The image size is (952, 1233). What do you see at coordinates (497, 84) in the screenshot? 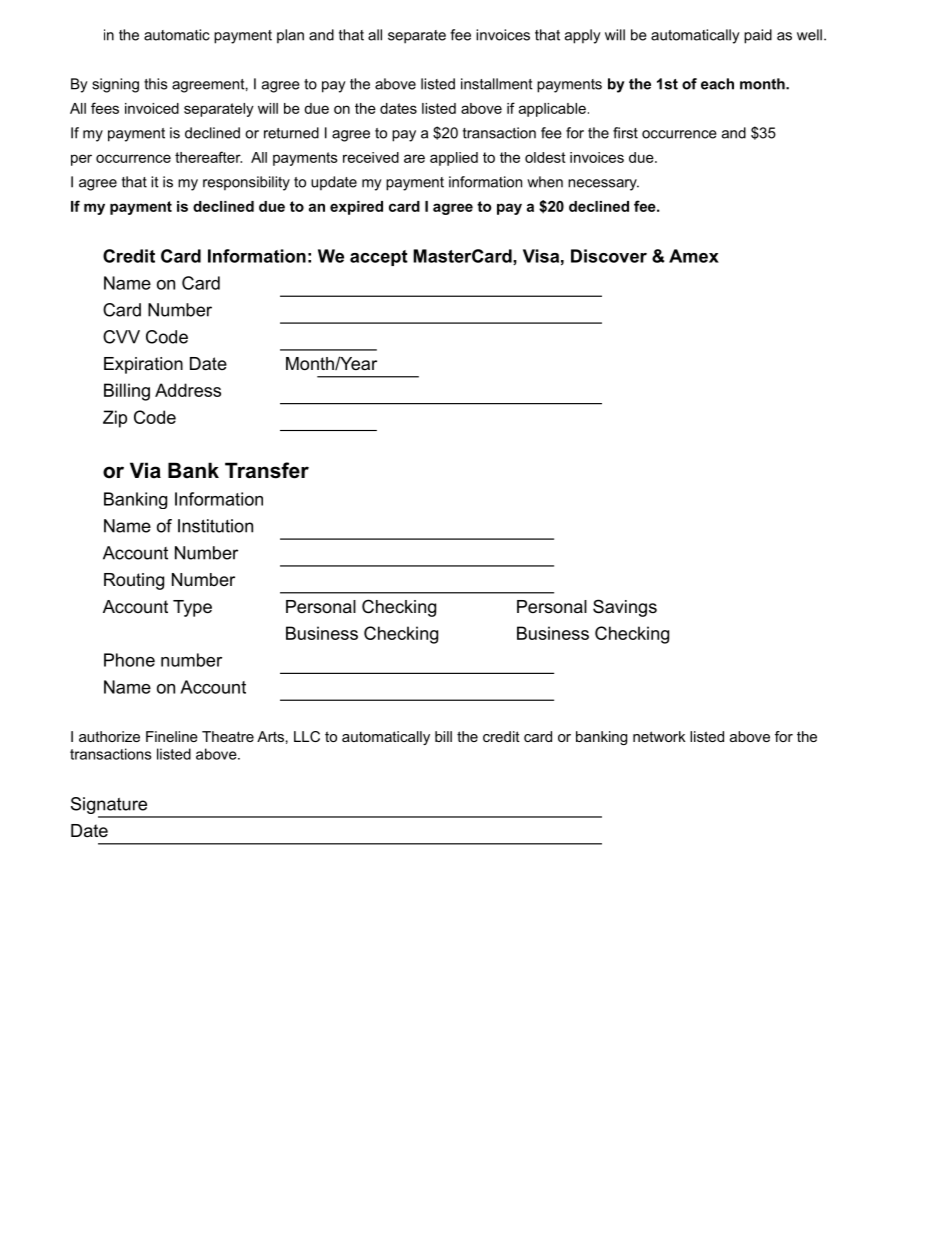
I see `installment` at bounding box center [497, 84].
